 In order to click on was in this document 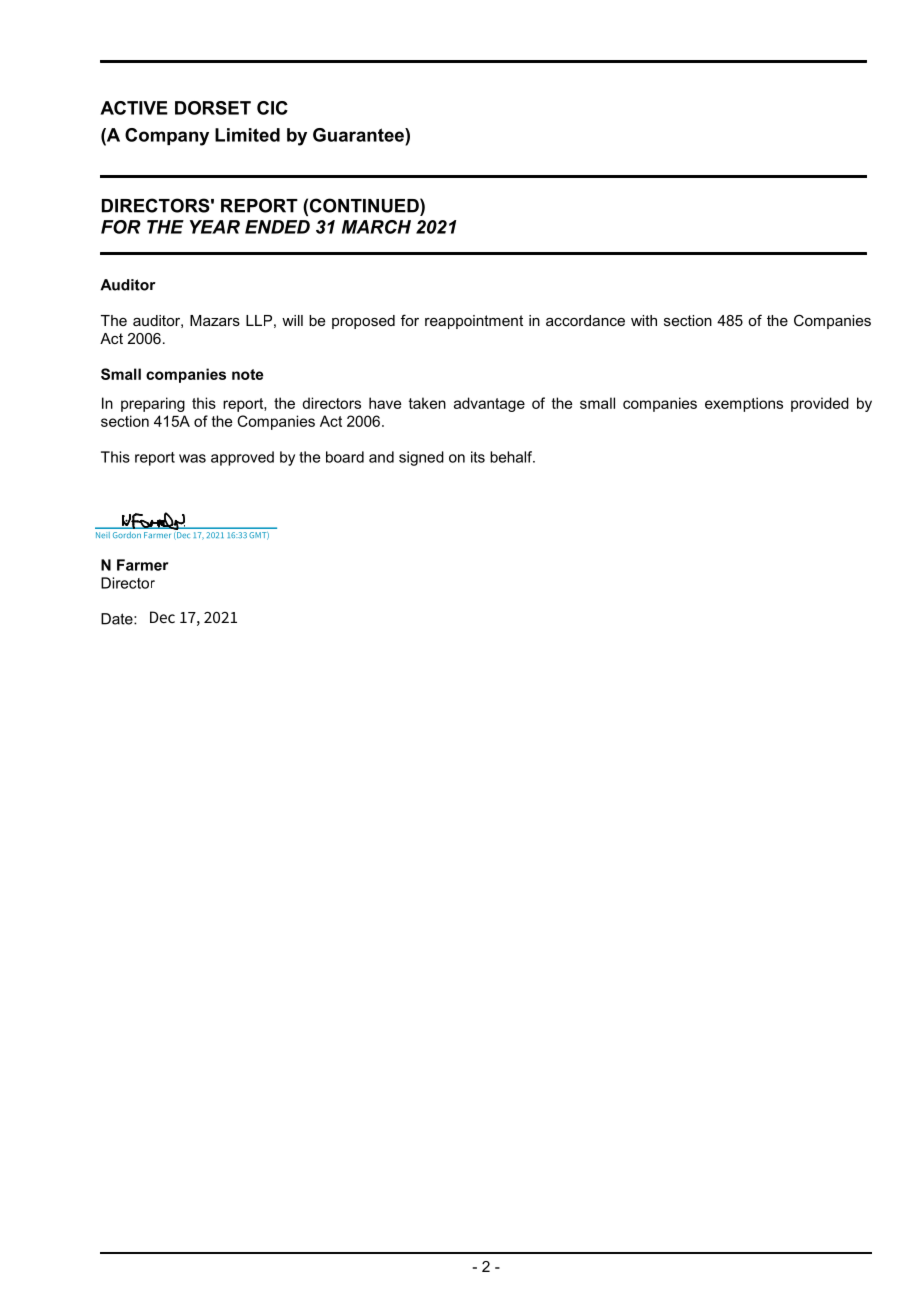, I will do `click(192, 458)`.
